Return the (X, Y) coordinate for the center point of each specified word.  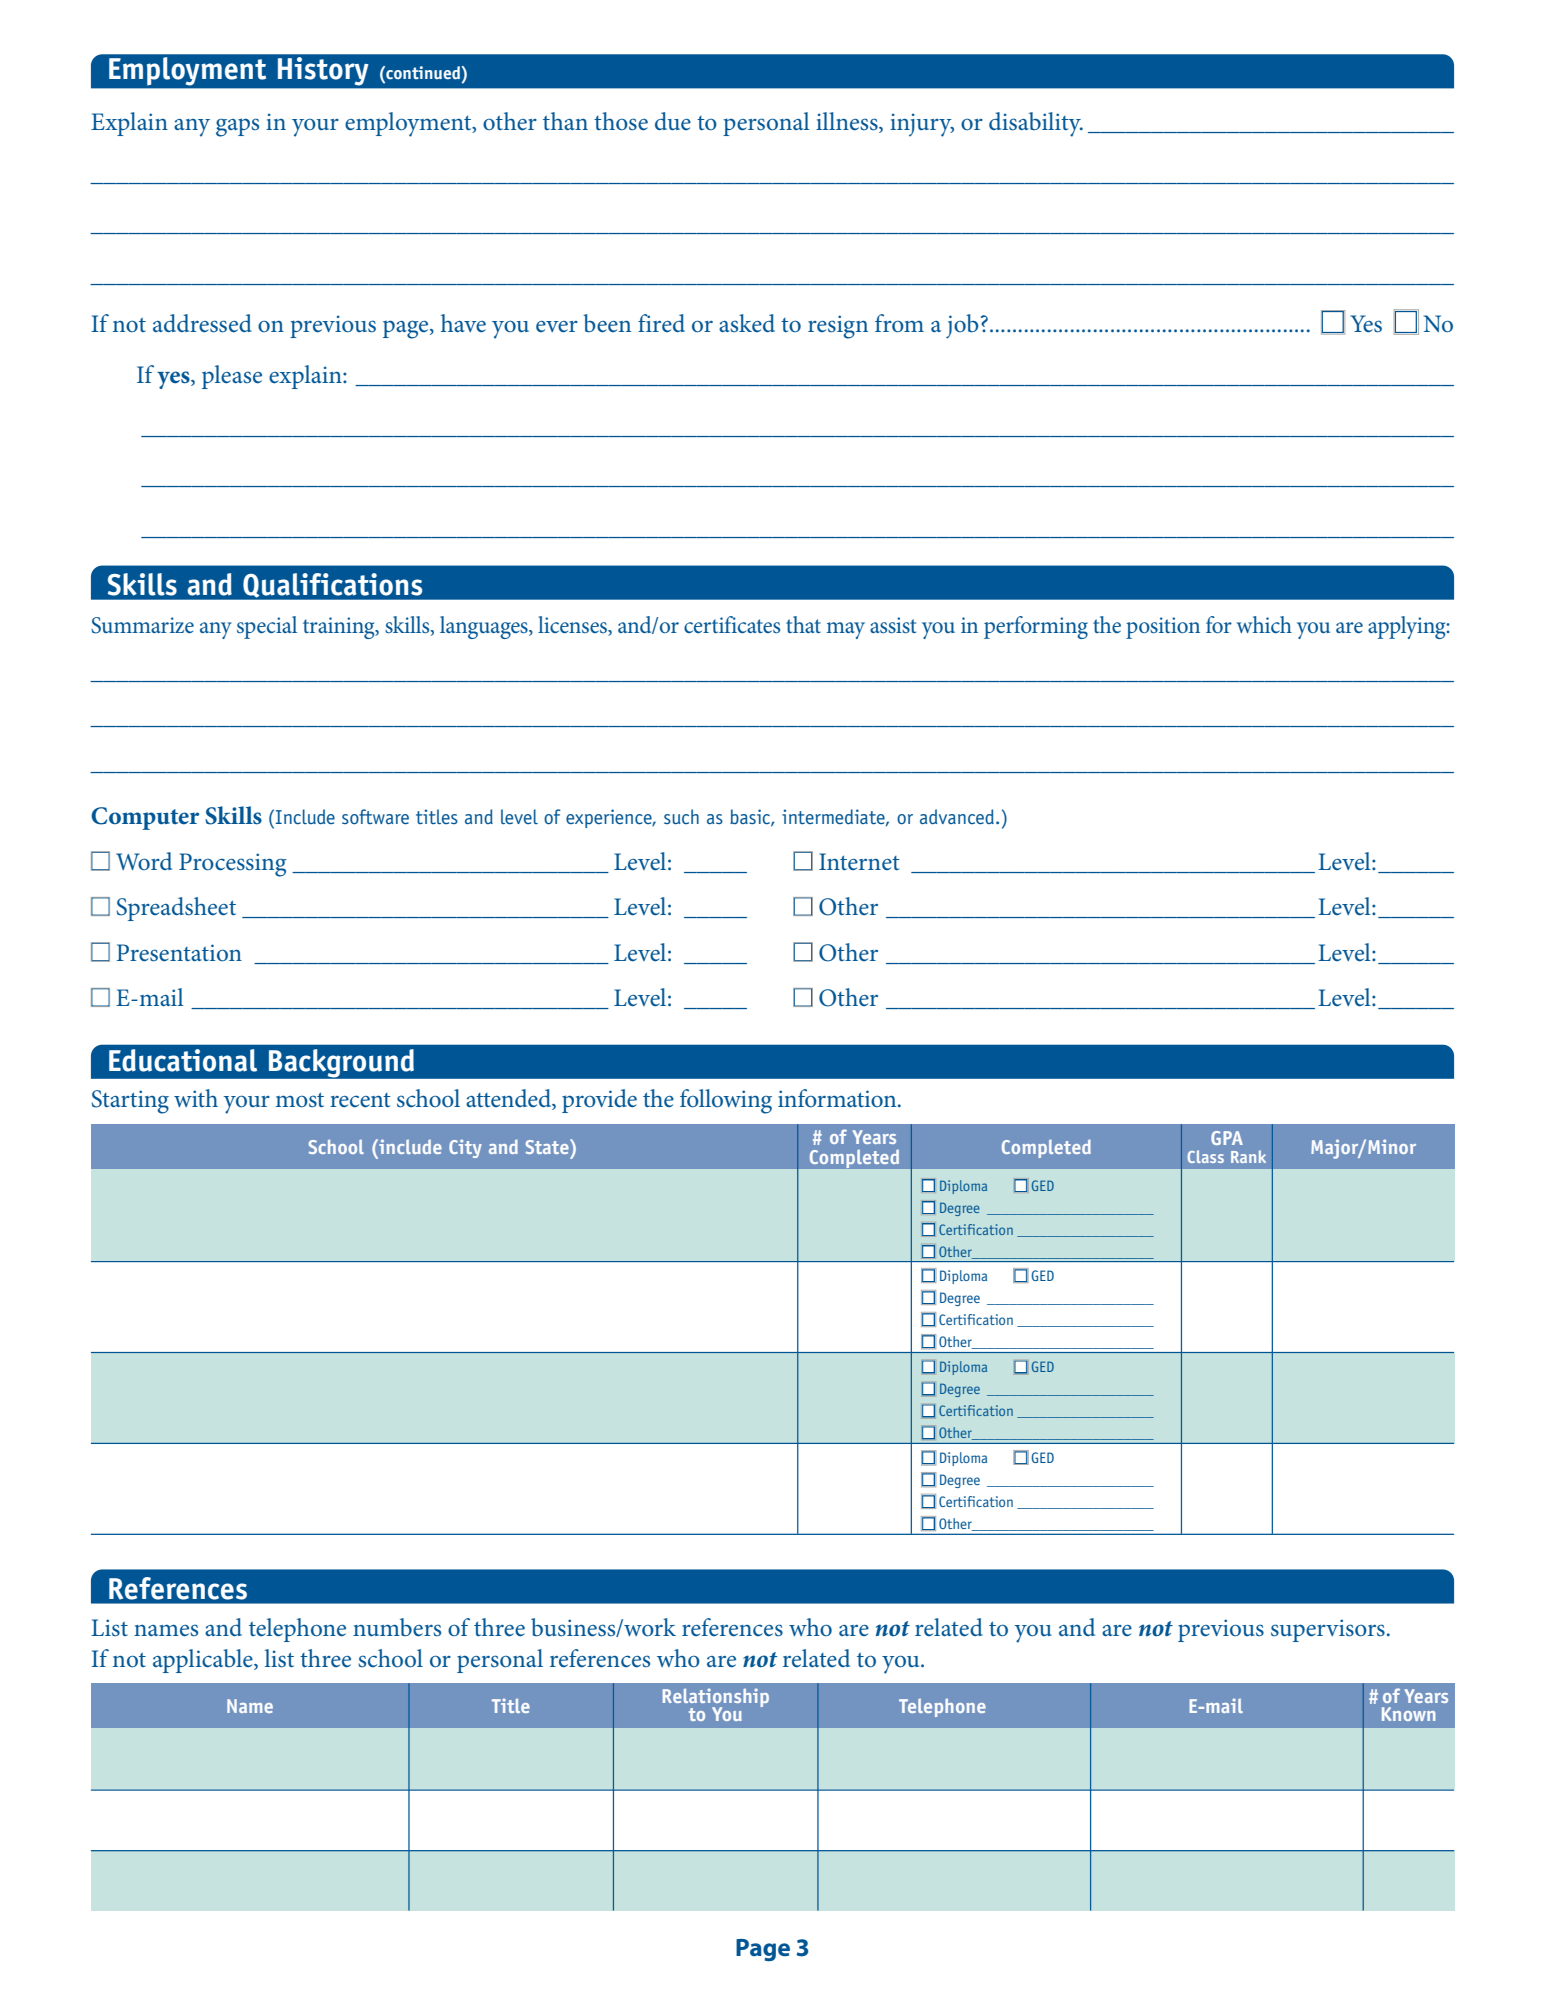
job (962, 326)
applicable (204, 1661)
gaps (237, 127)
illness (848, 122)
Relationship (716, 1699)
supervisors (1328, 1630)
